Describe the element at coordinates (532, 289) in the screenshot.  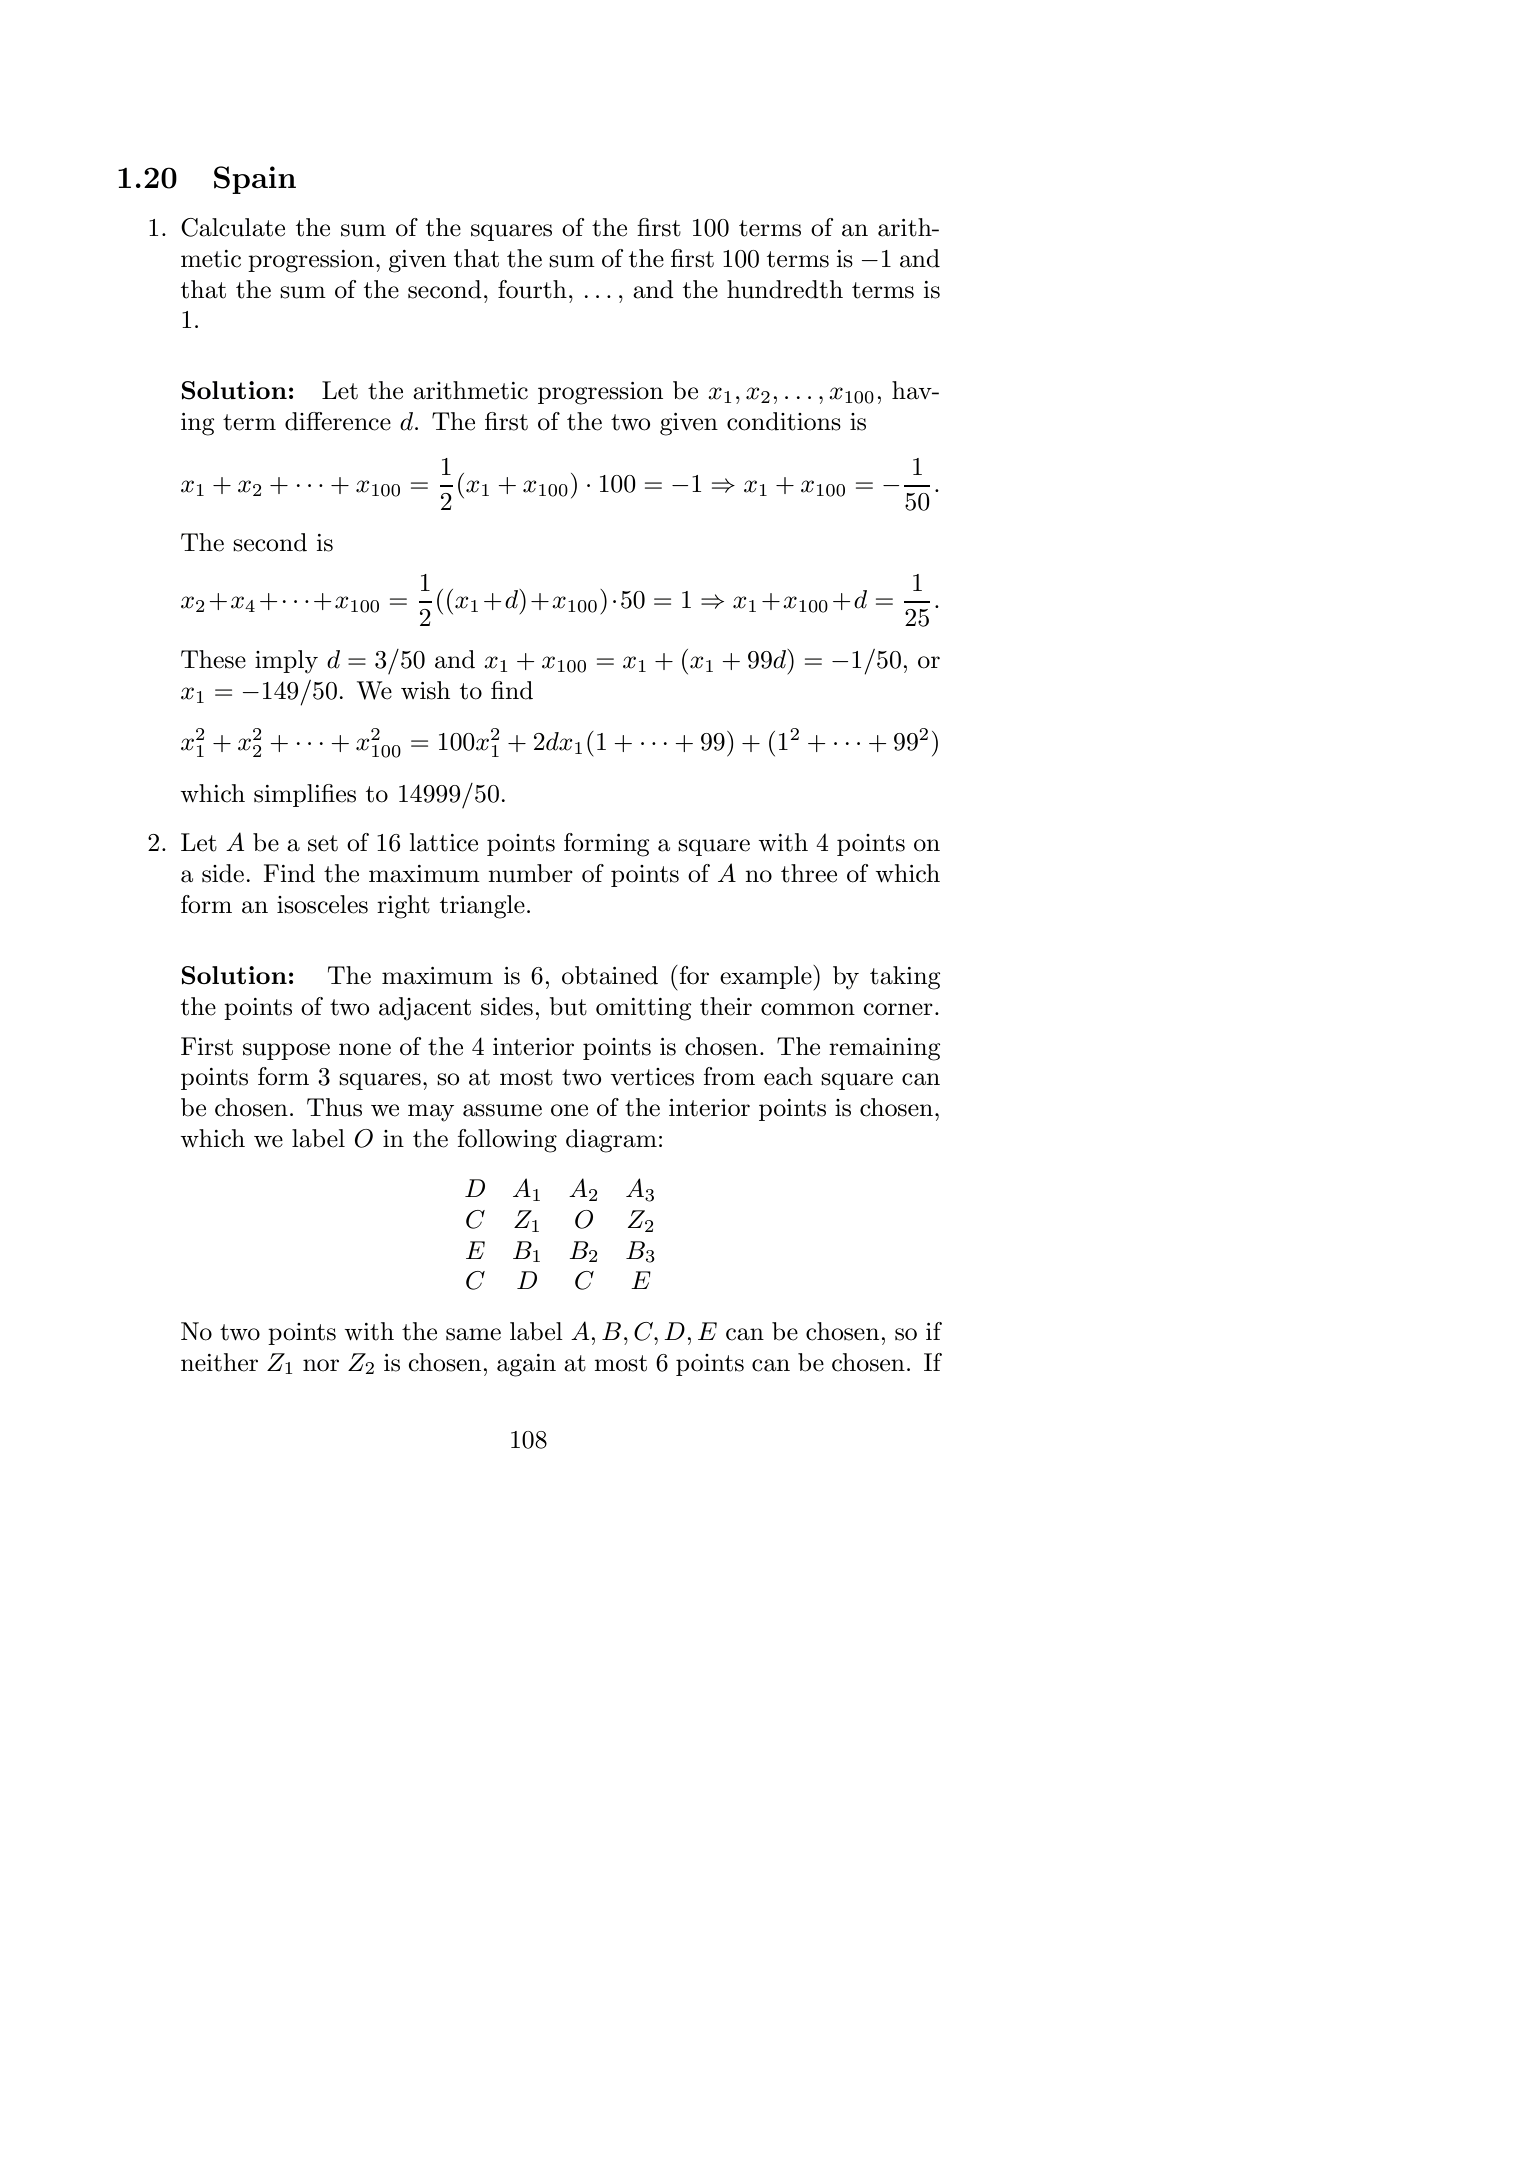
I see `fourth` at that location.
